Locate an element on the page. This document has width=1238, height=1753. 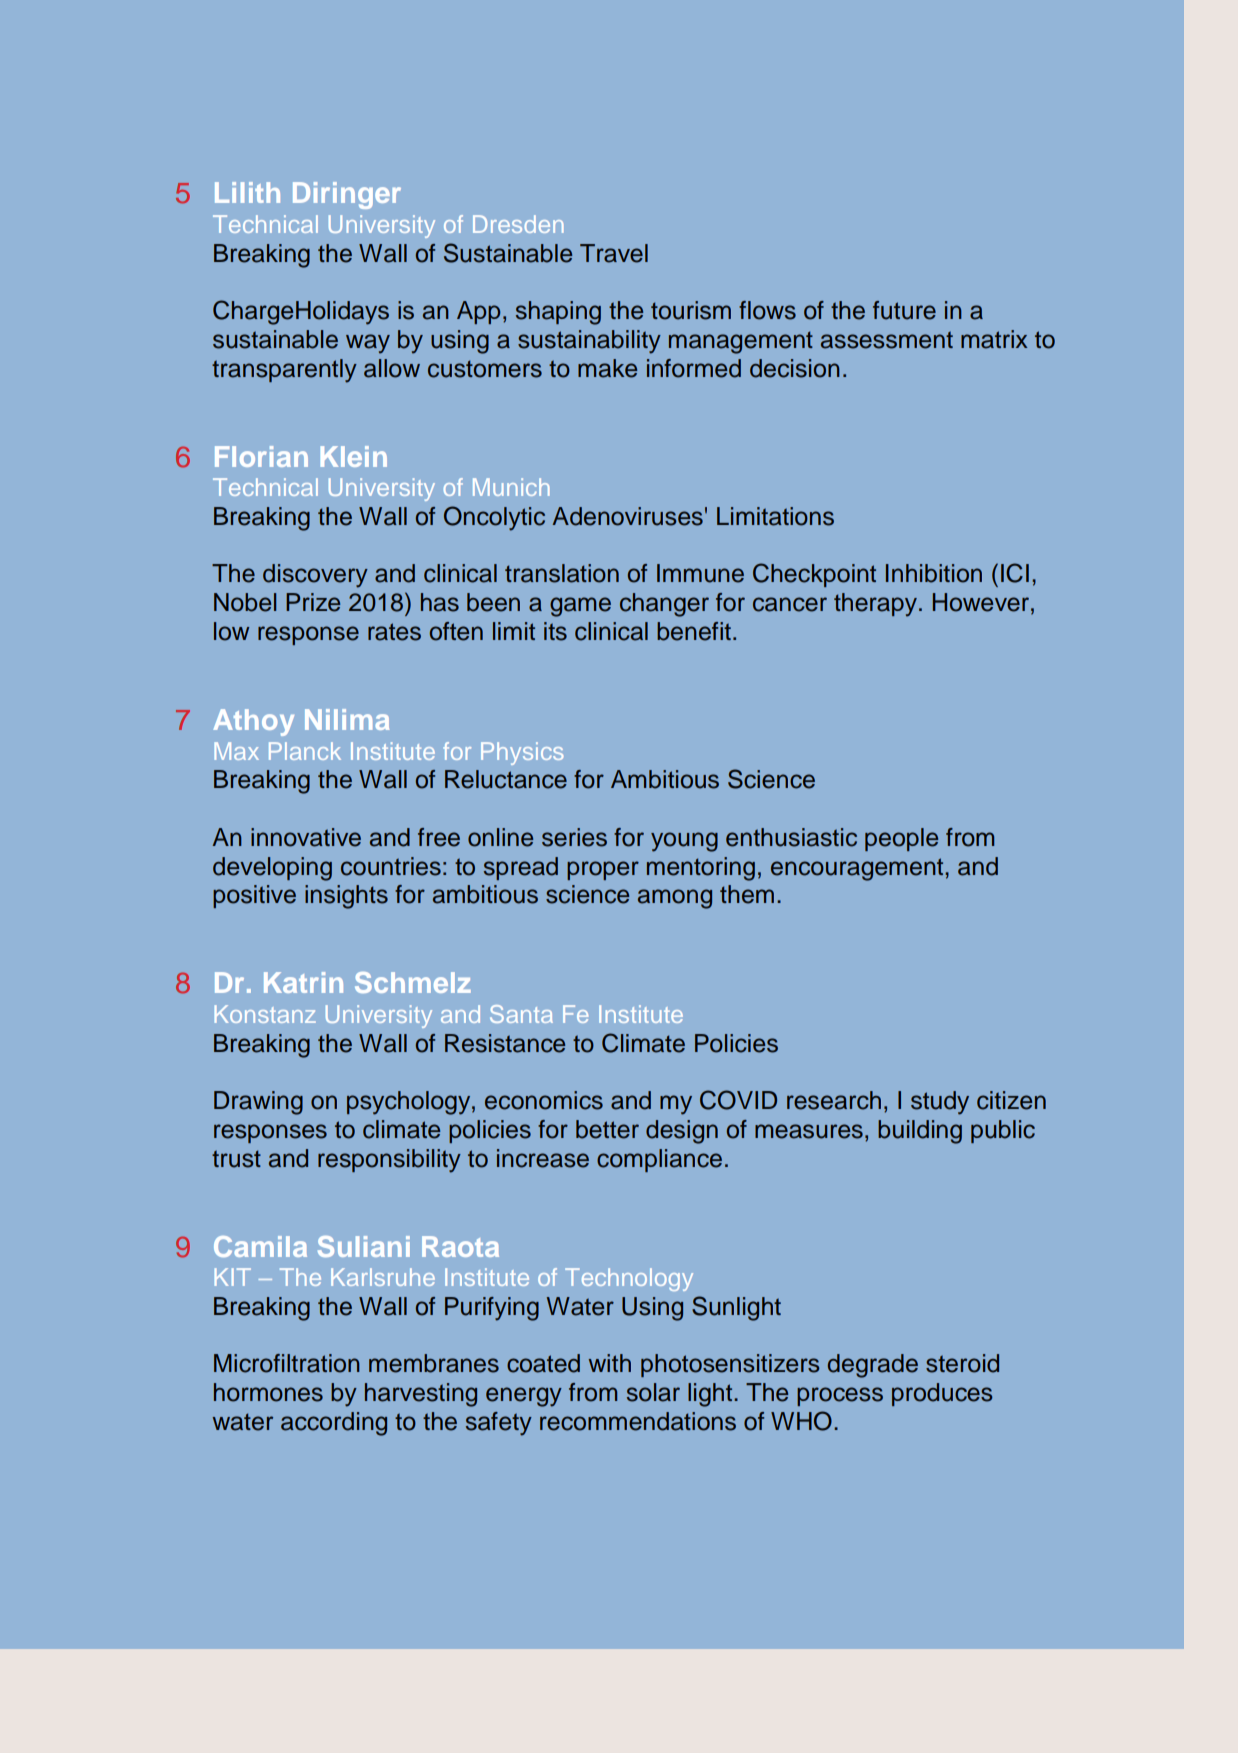
innovative is located at coordinates (306, 837).
